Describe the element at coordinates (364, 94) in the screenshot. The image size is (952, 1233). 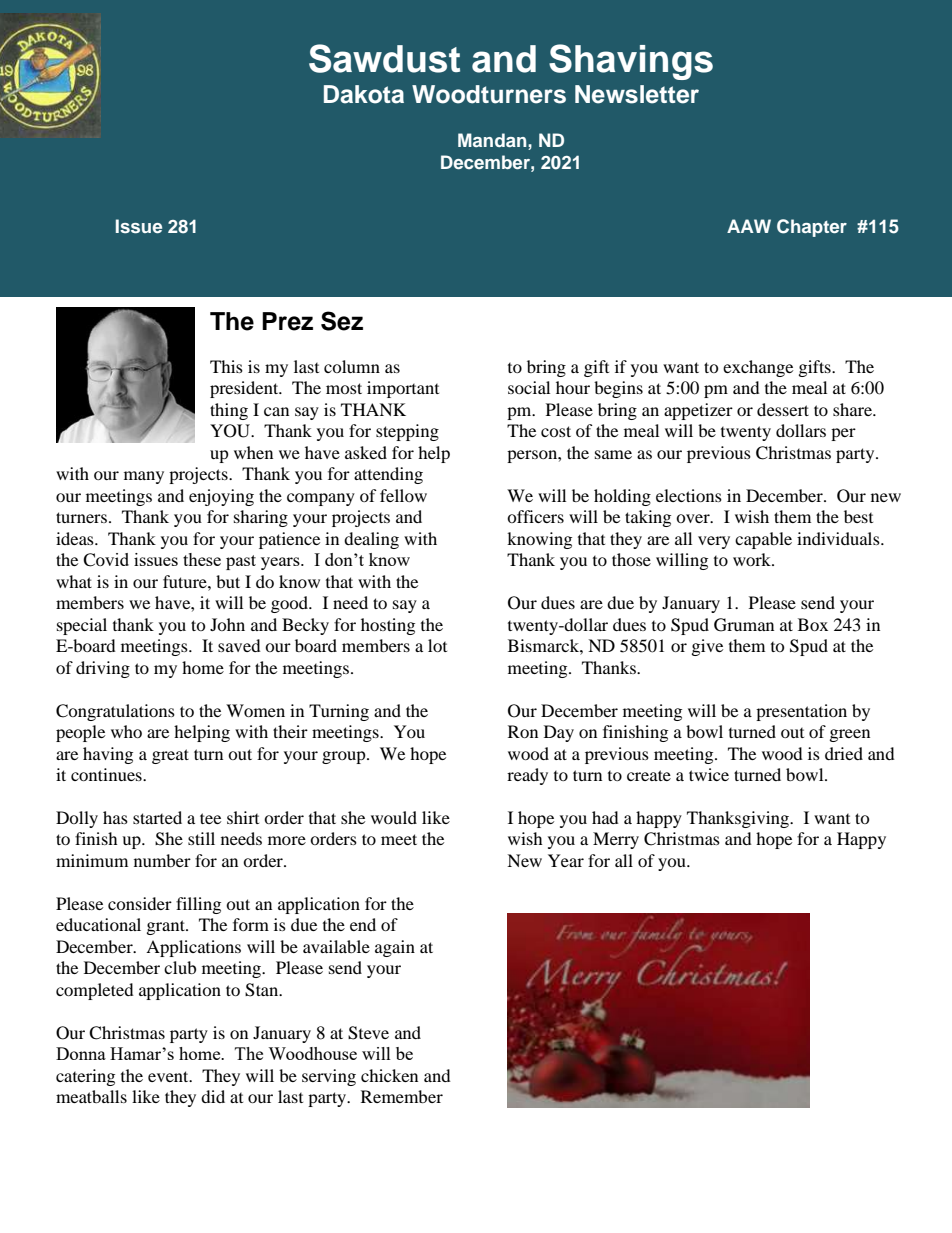
I see `Dakota` at that location.
